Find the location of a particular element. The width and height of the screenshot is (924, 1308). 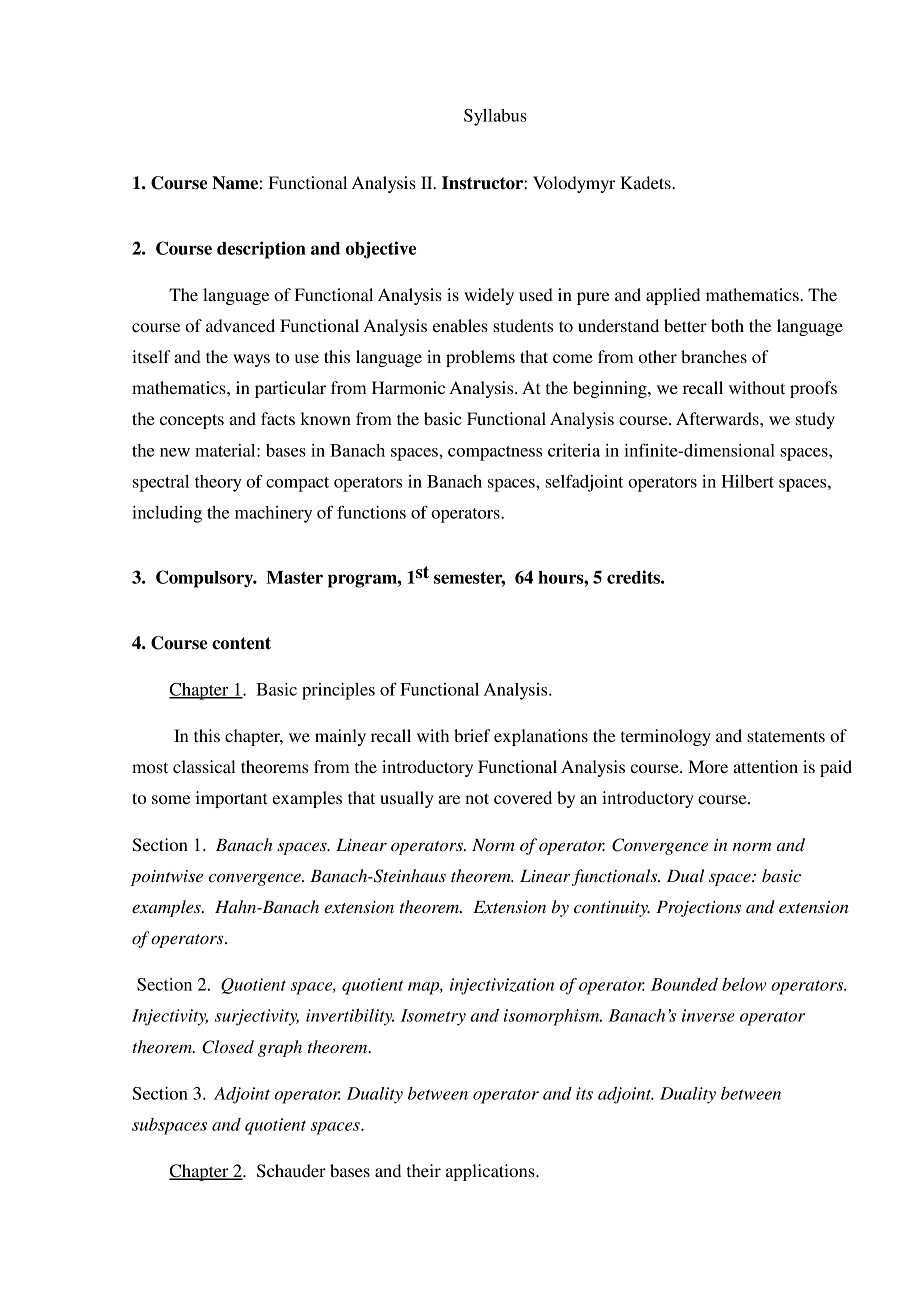

Volodymyr is located at coordinates (574, 184).
